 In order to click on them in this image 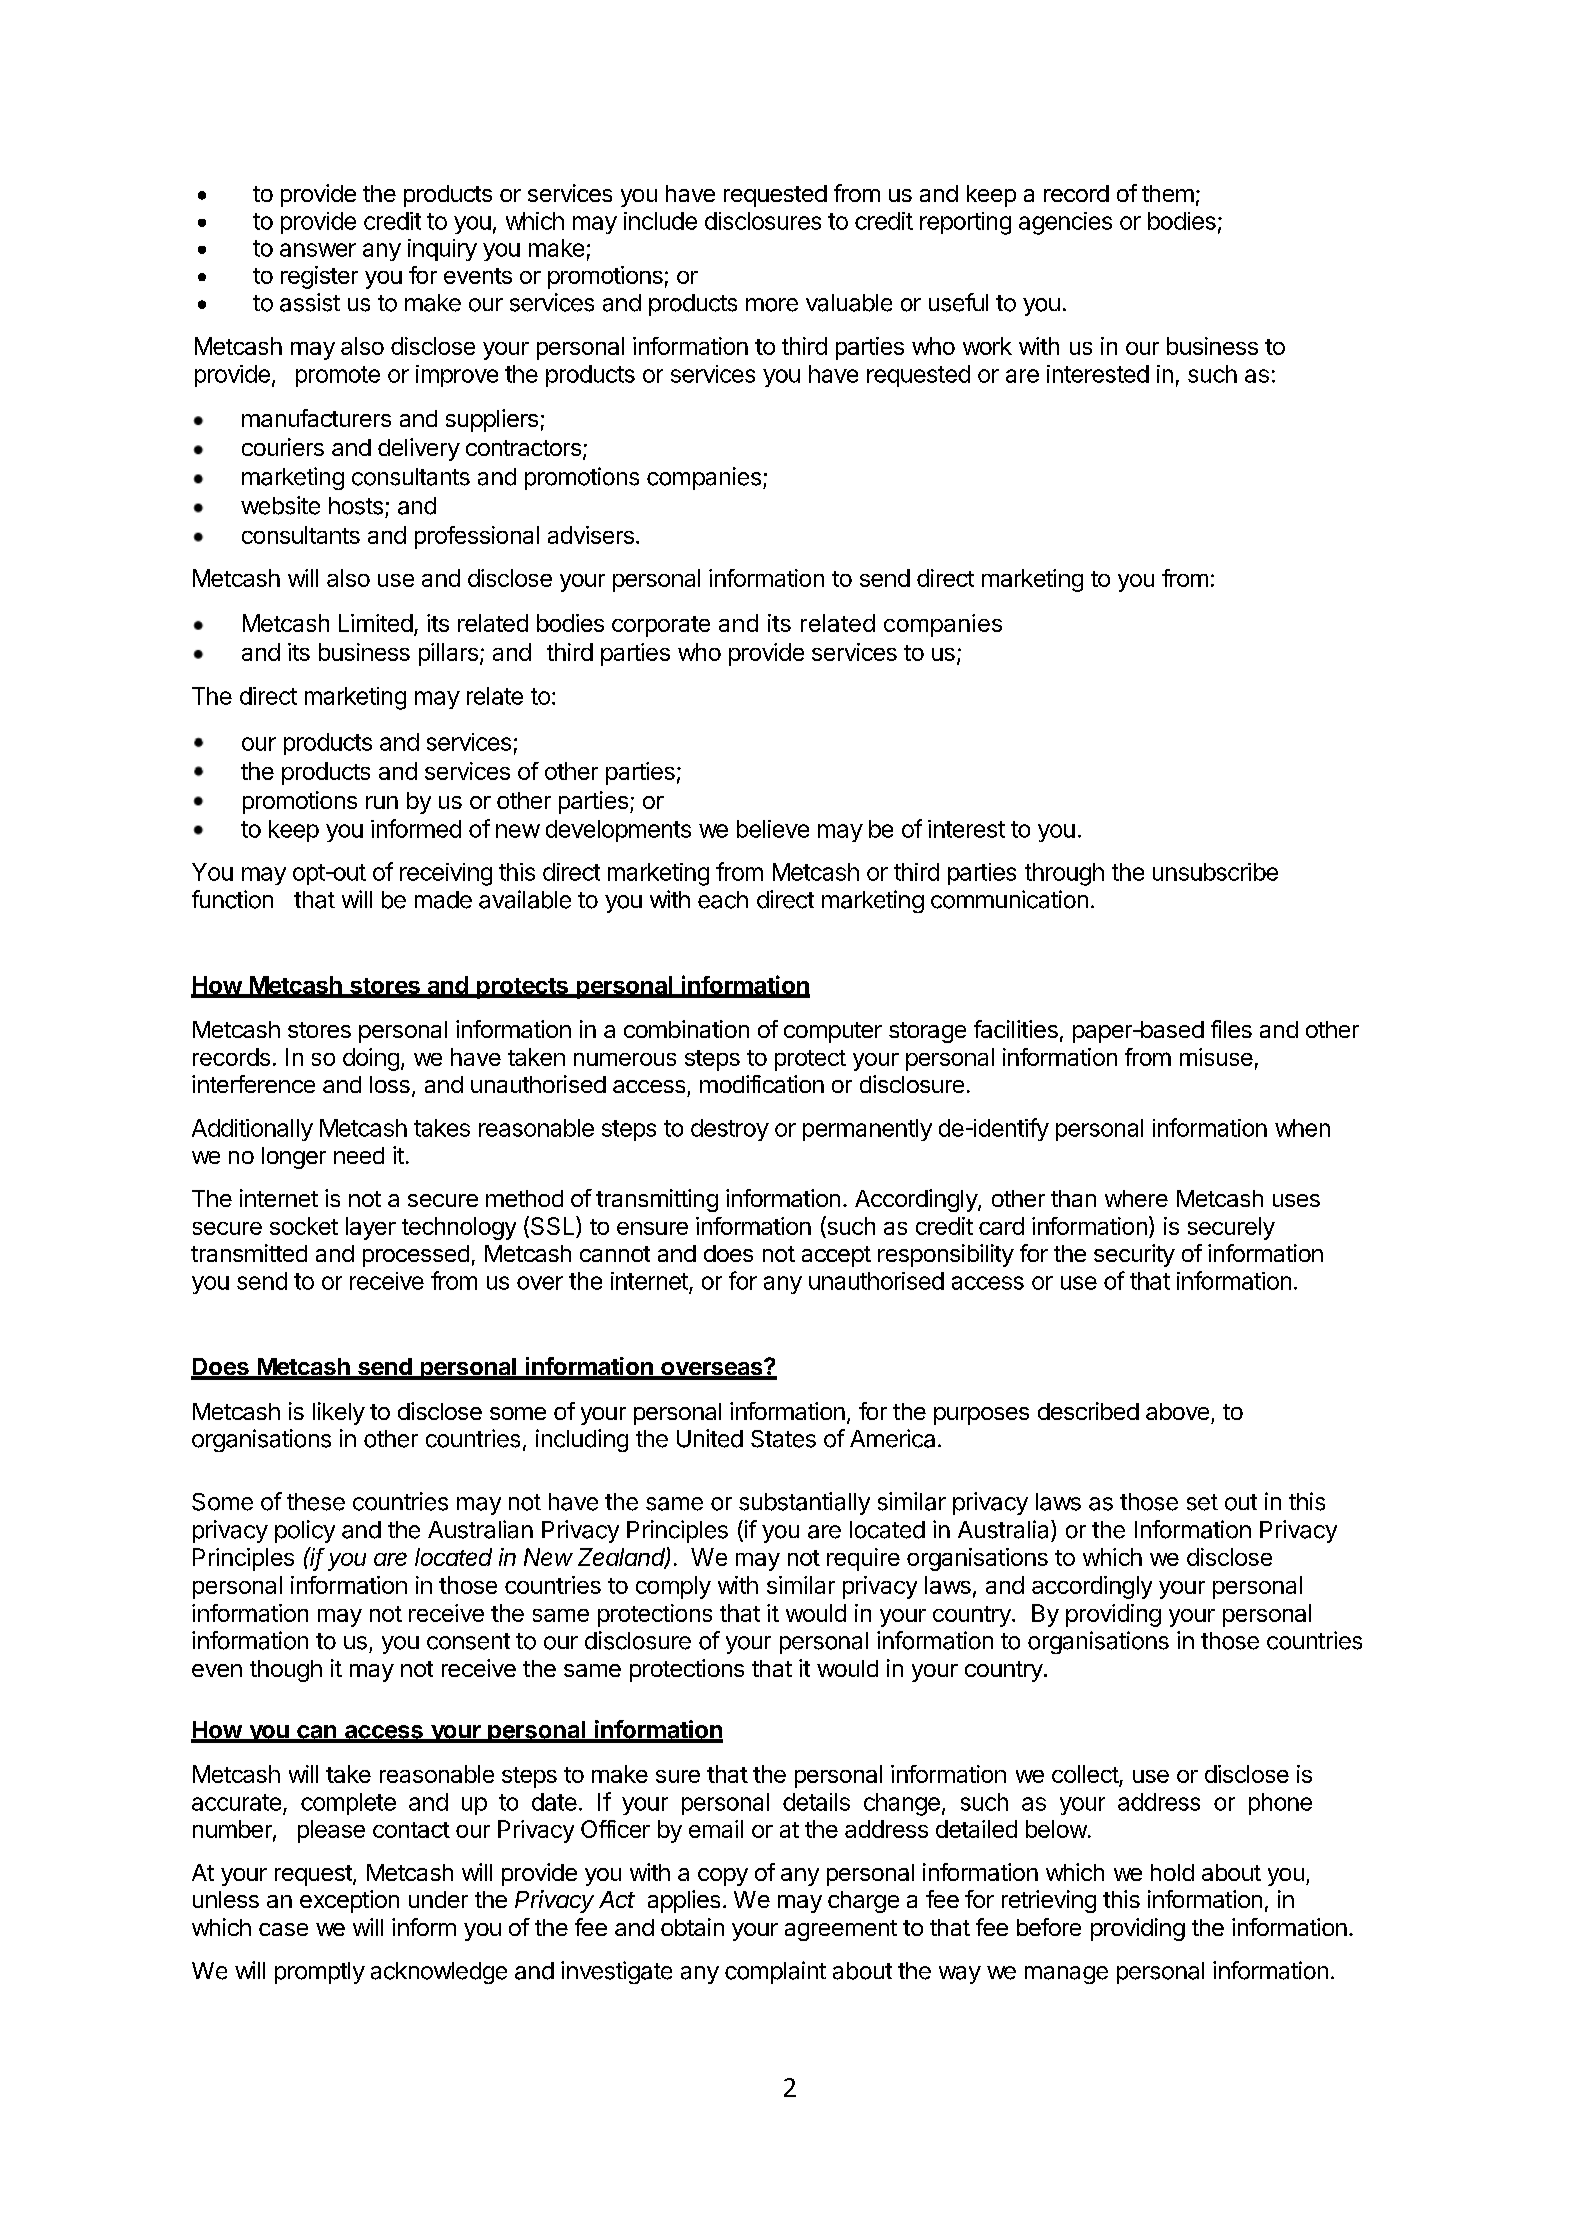, I will do `click(1168, 193)`.
